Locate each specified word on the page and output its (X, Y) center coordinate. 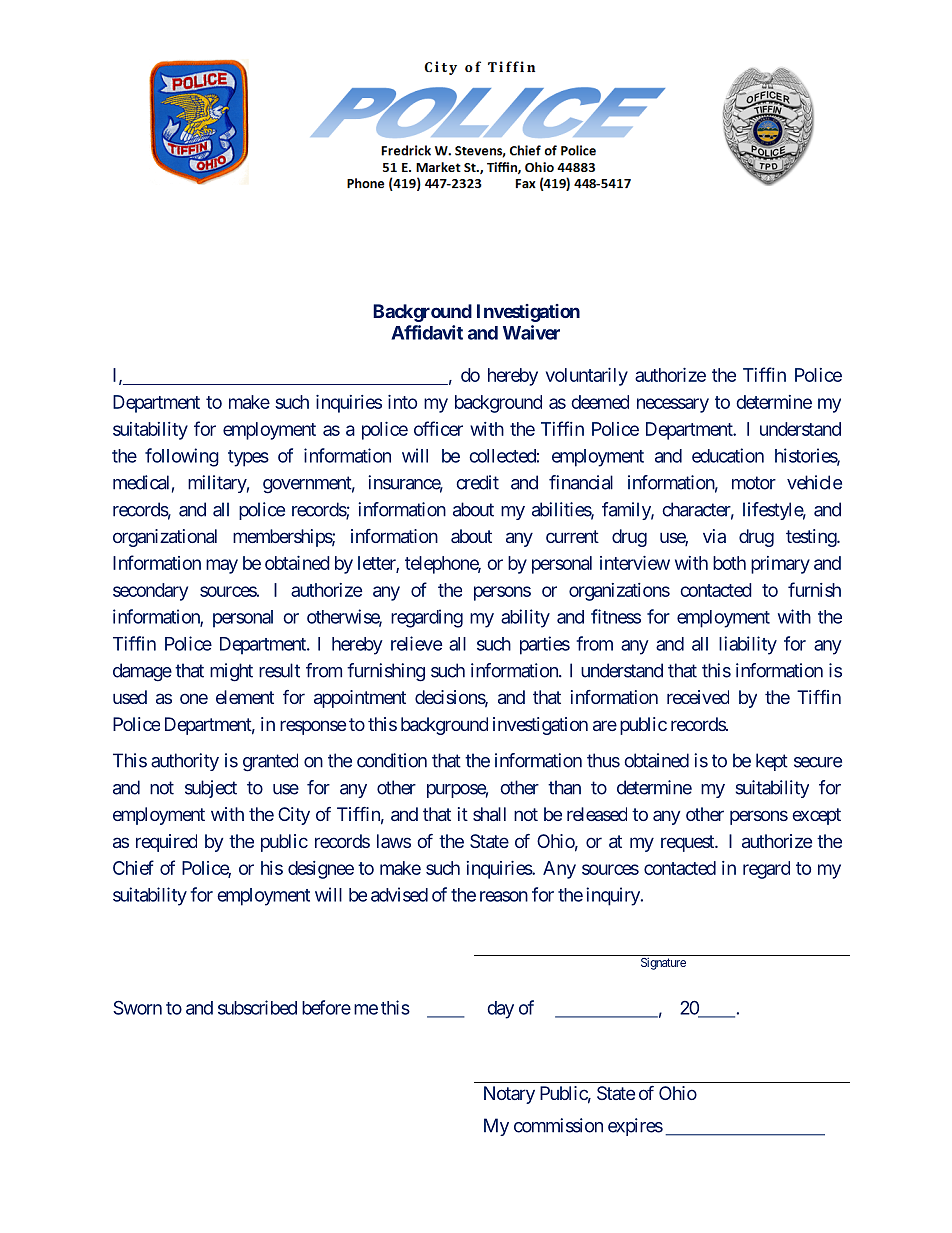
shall (489, 814)
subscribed (257, 1007)
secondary (150, 592)
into (402, 402)
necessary (673, 405)
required (166, 843)
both (729, 563)
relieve (416, 643)
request (688, 843)
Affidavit (427, 332)
